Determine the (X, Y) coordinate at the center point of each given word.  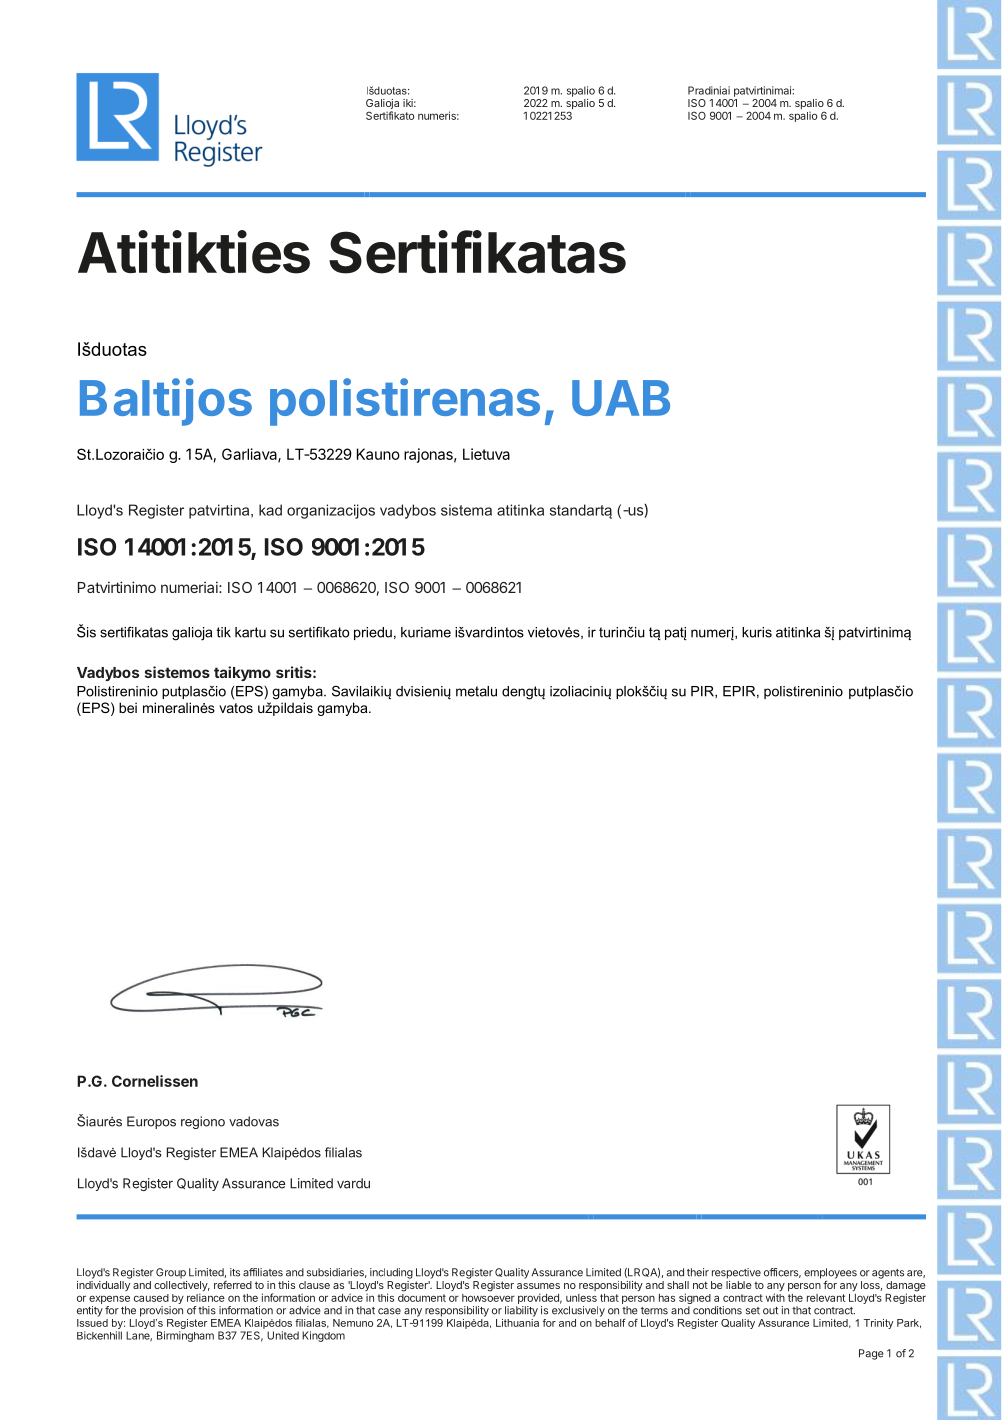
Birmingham (185, 1336)
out (770, 1311)
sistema (466, 510)
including (391, 1273)
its (235, 1272)
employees (830, 1274)
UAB (621, 398)
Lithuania (517, 1321)
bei (128, 707)
